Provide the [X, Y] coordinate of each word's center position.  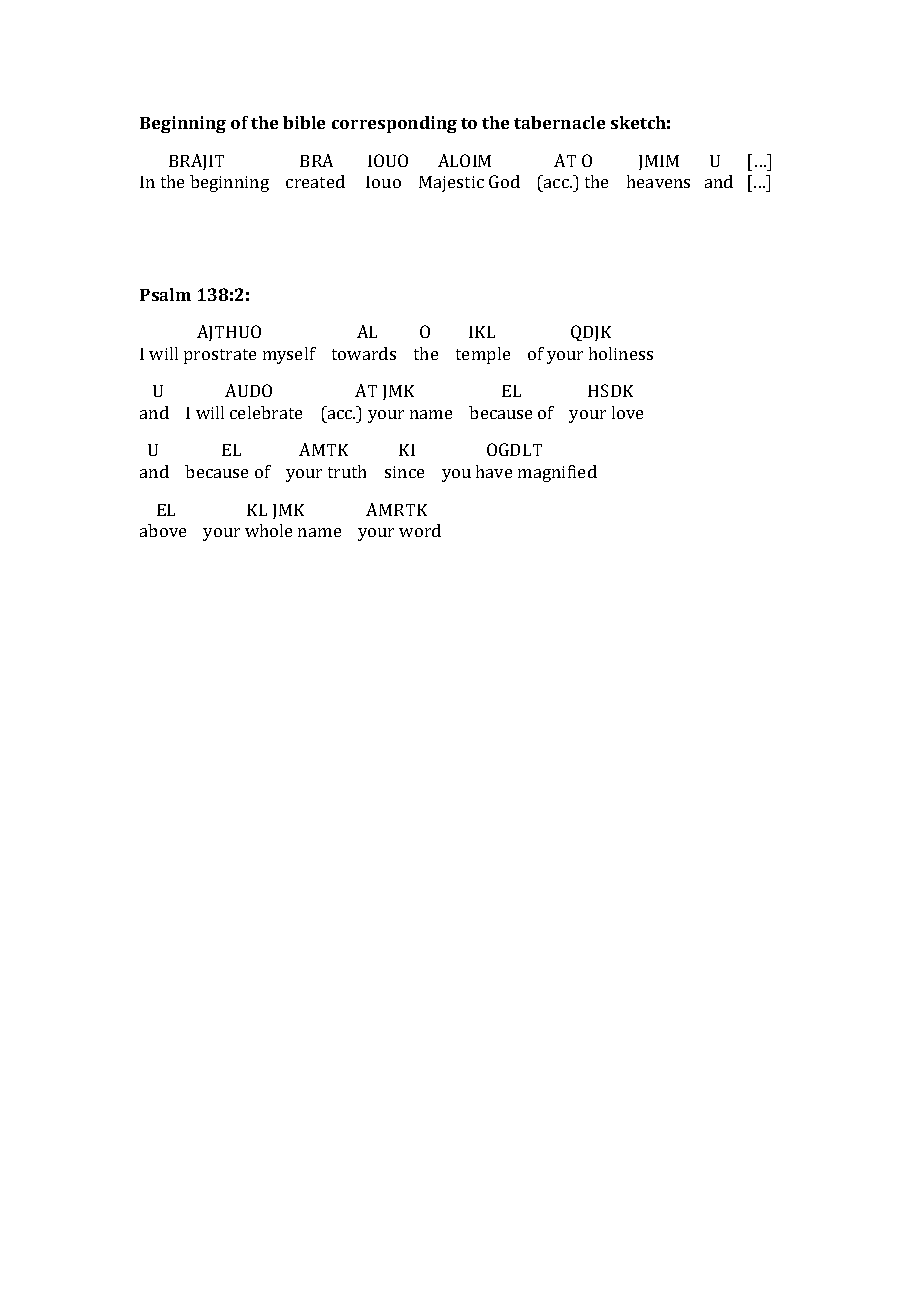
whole [268, 530]
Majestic [451, 184]
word [420, 530]
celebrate [266, 412]
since [404, 472]
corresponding [394, 124]
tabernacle [559, 122]
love [627, 412]
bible [304, 122]
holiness [621, 353]
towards [364, 353]
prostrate [220, 356]
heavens [658, 181]
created [315, 181]
